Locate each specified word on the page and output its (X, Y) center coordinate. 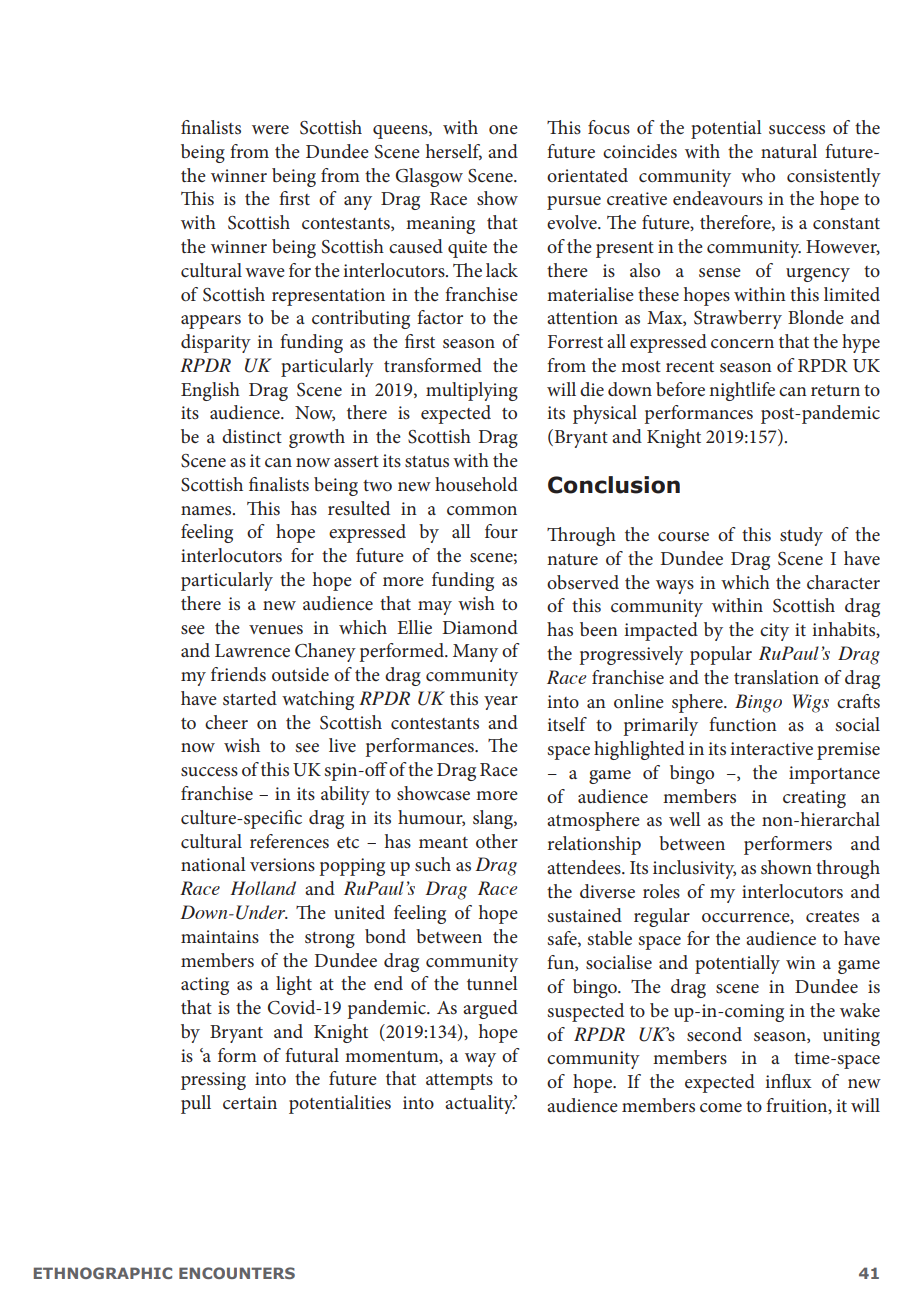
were (270, 129)
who (758, 175)
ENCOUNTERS (237, 1273)
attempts (459, 1082)
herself (454, 152)
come (721, 1108)
